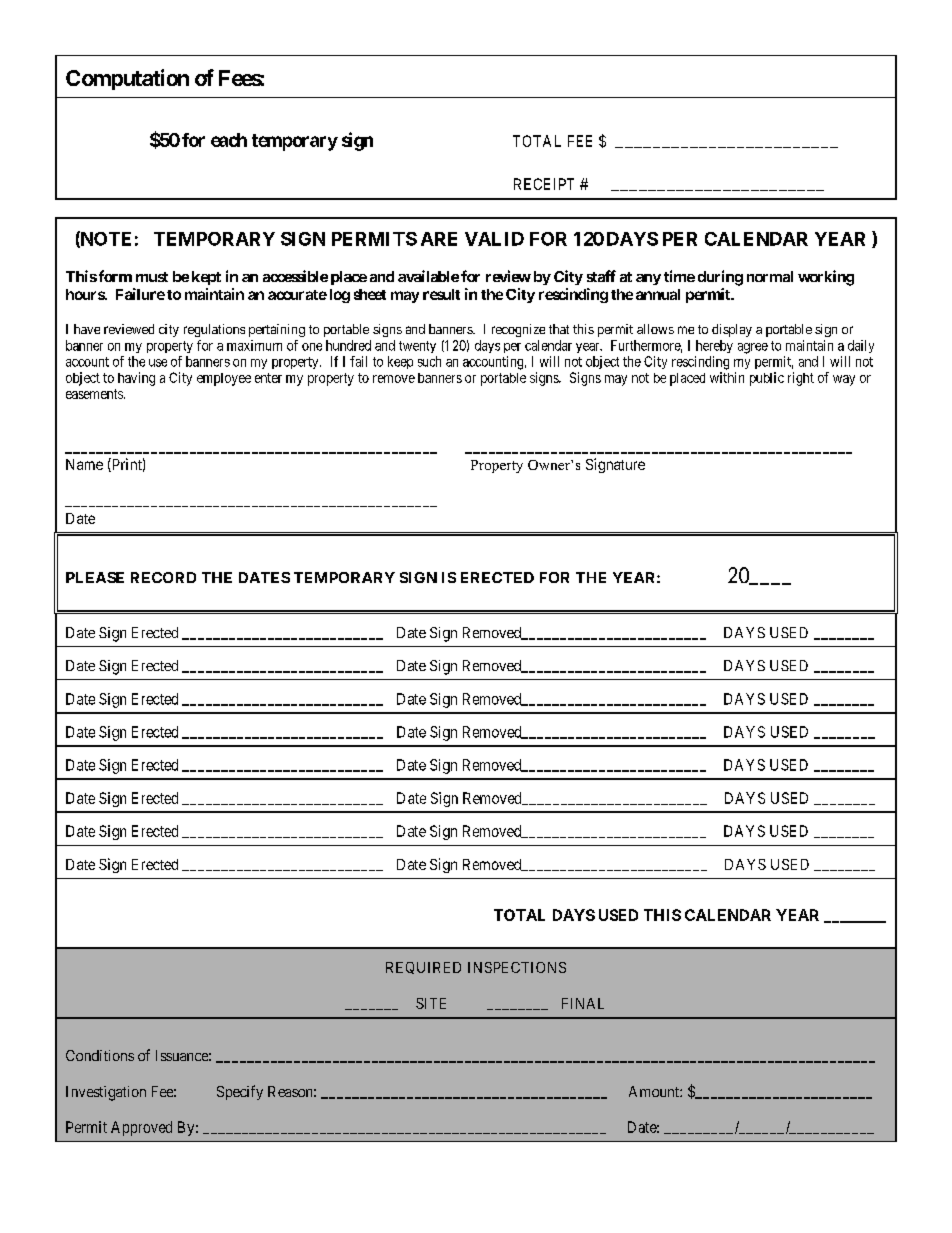  I want to click on such, so click(429, 361).
